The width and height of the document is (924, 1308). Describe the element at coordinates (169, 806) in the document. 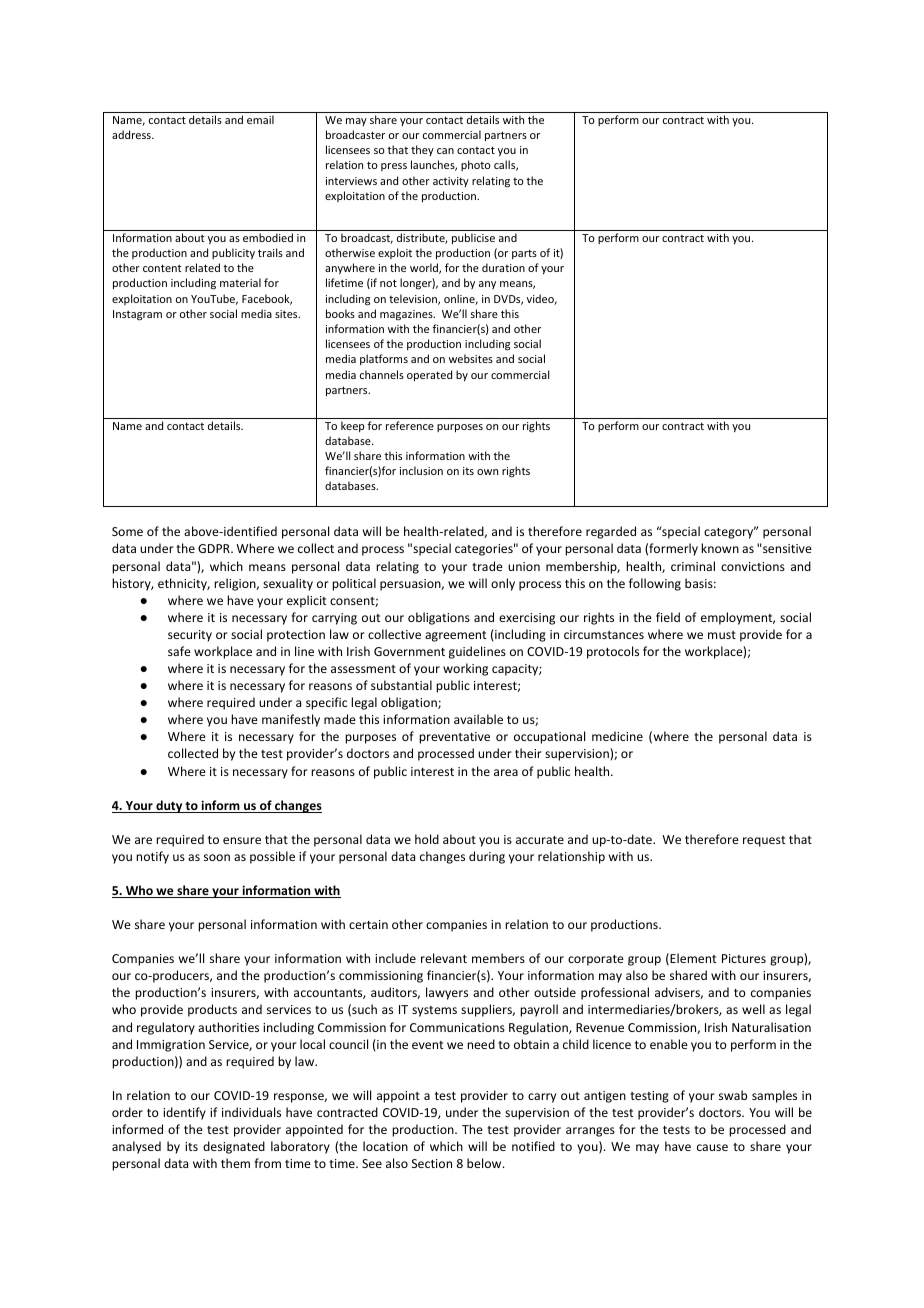

I see `duty` at that location.
